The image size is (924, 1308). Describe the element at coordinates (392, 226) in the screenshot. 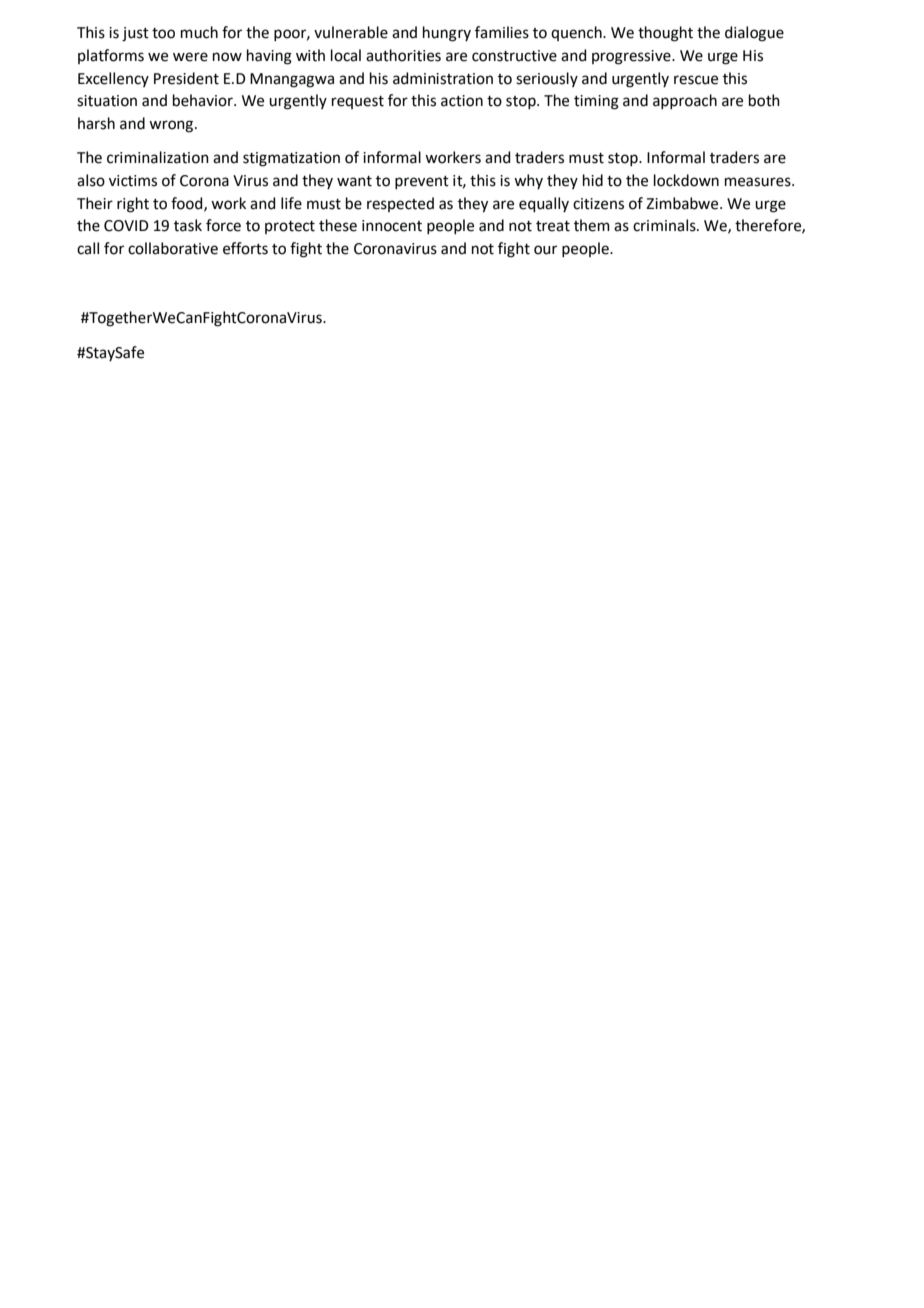

I see `innocent` at that location.
